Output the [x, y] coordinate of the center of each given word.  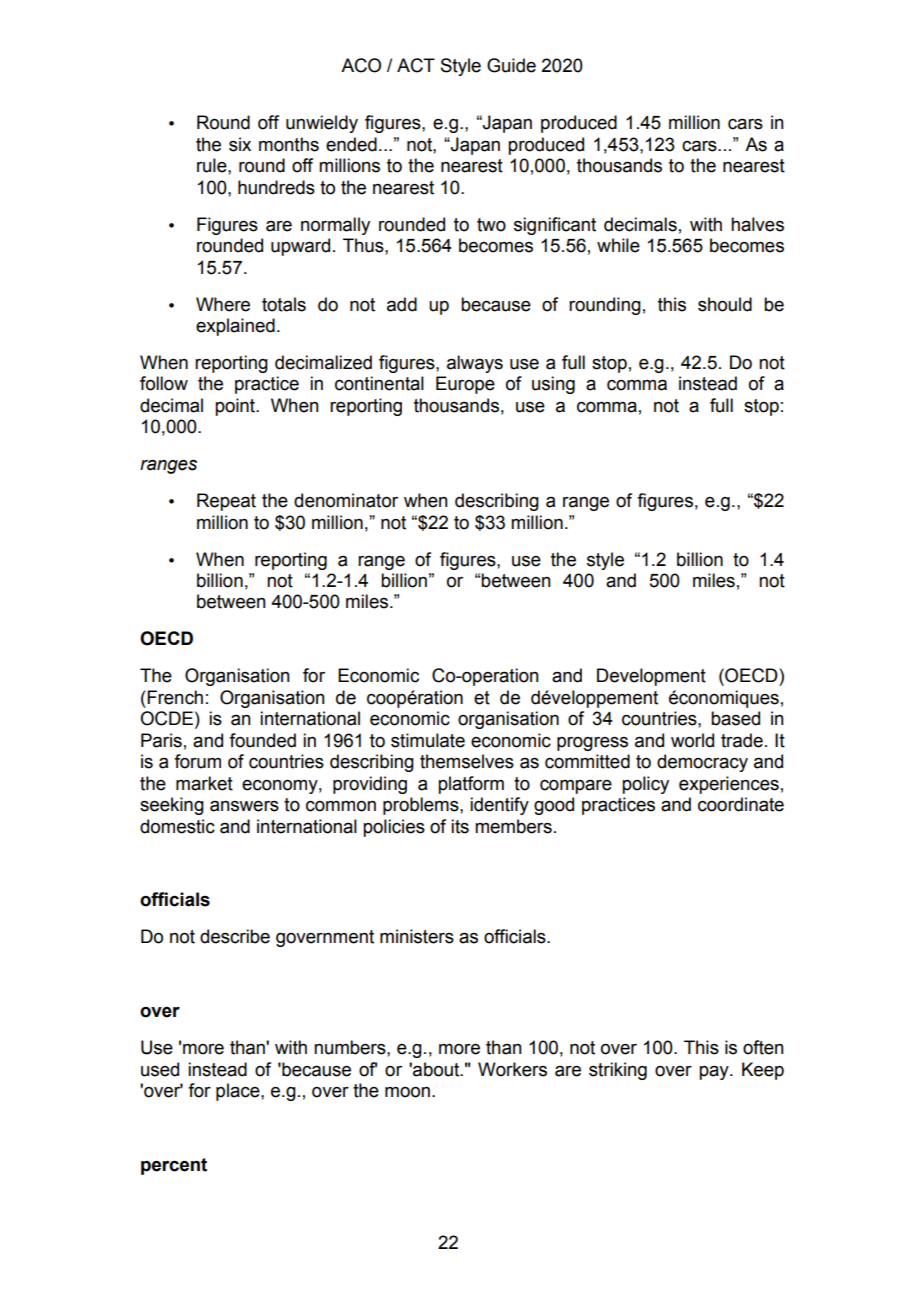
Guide [511, 65]
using [553, 385]
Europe [465, 385]
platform [471, 785]
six [240, 144]
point [236, 407]
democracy [702, 763]
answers [244, 806]
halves [757, 224]
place [239, 1092]
